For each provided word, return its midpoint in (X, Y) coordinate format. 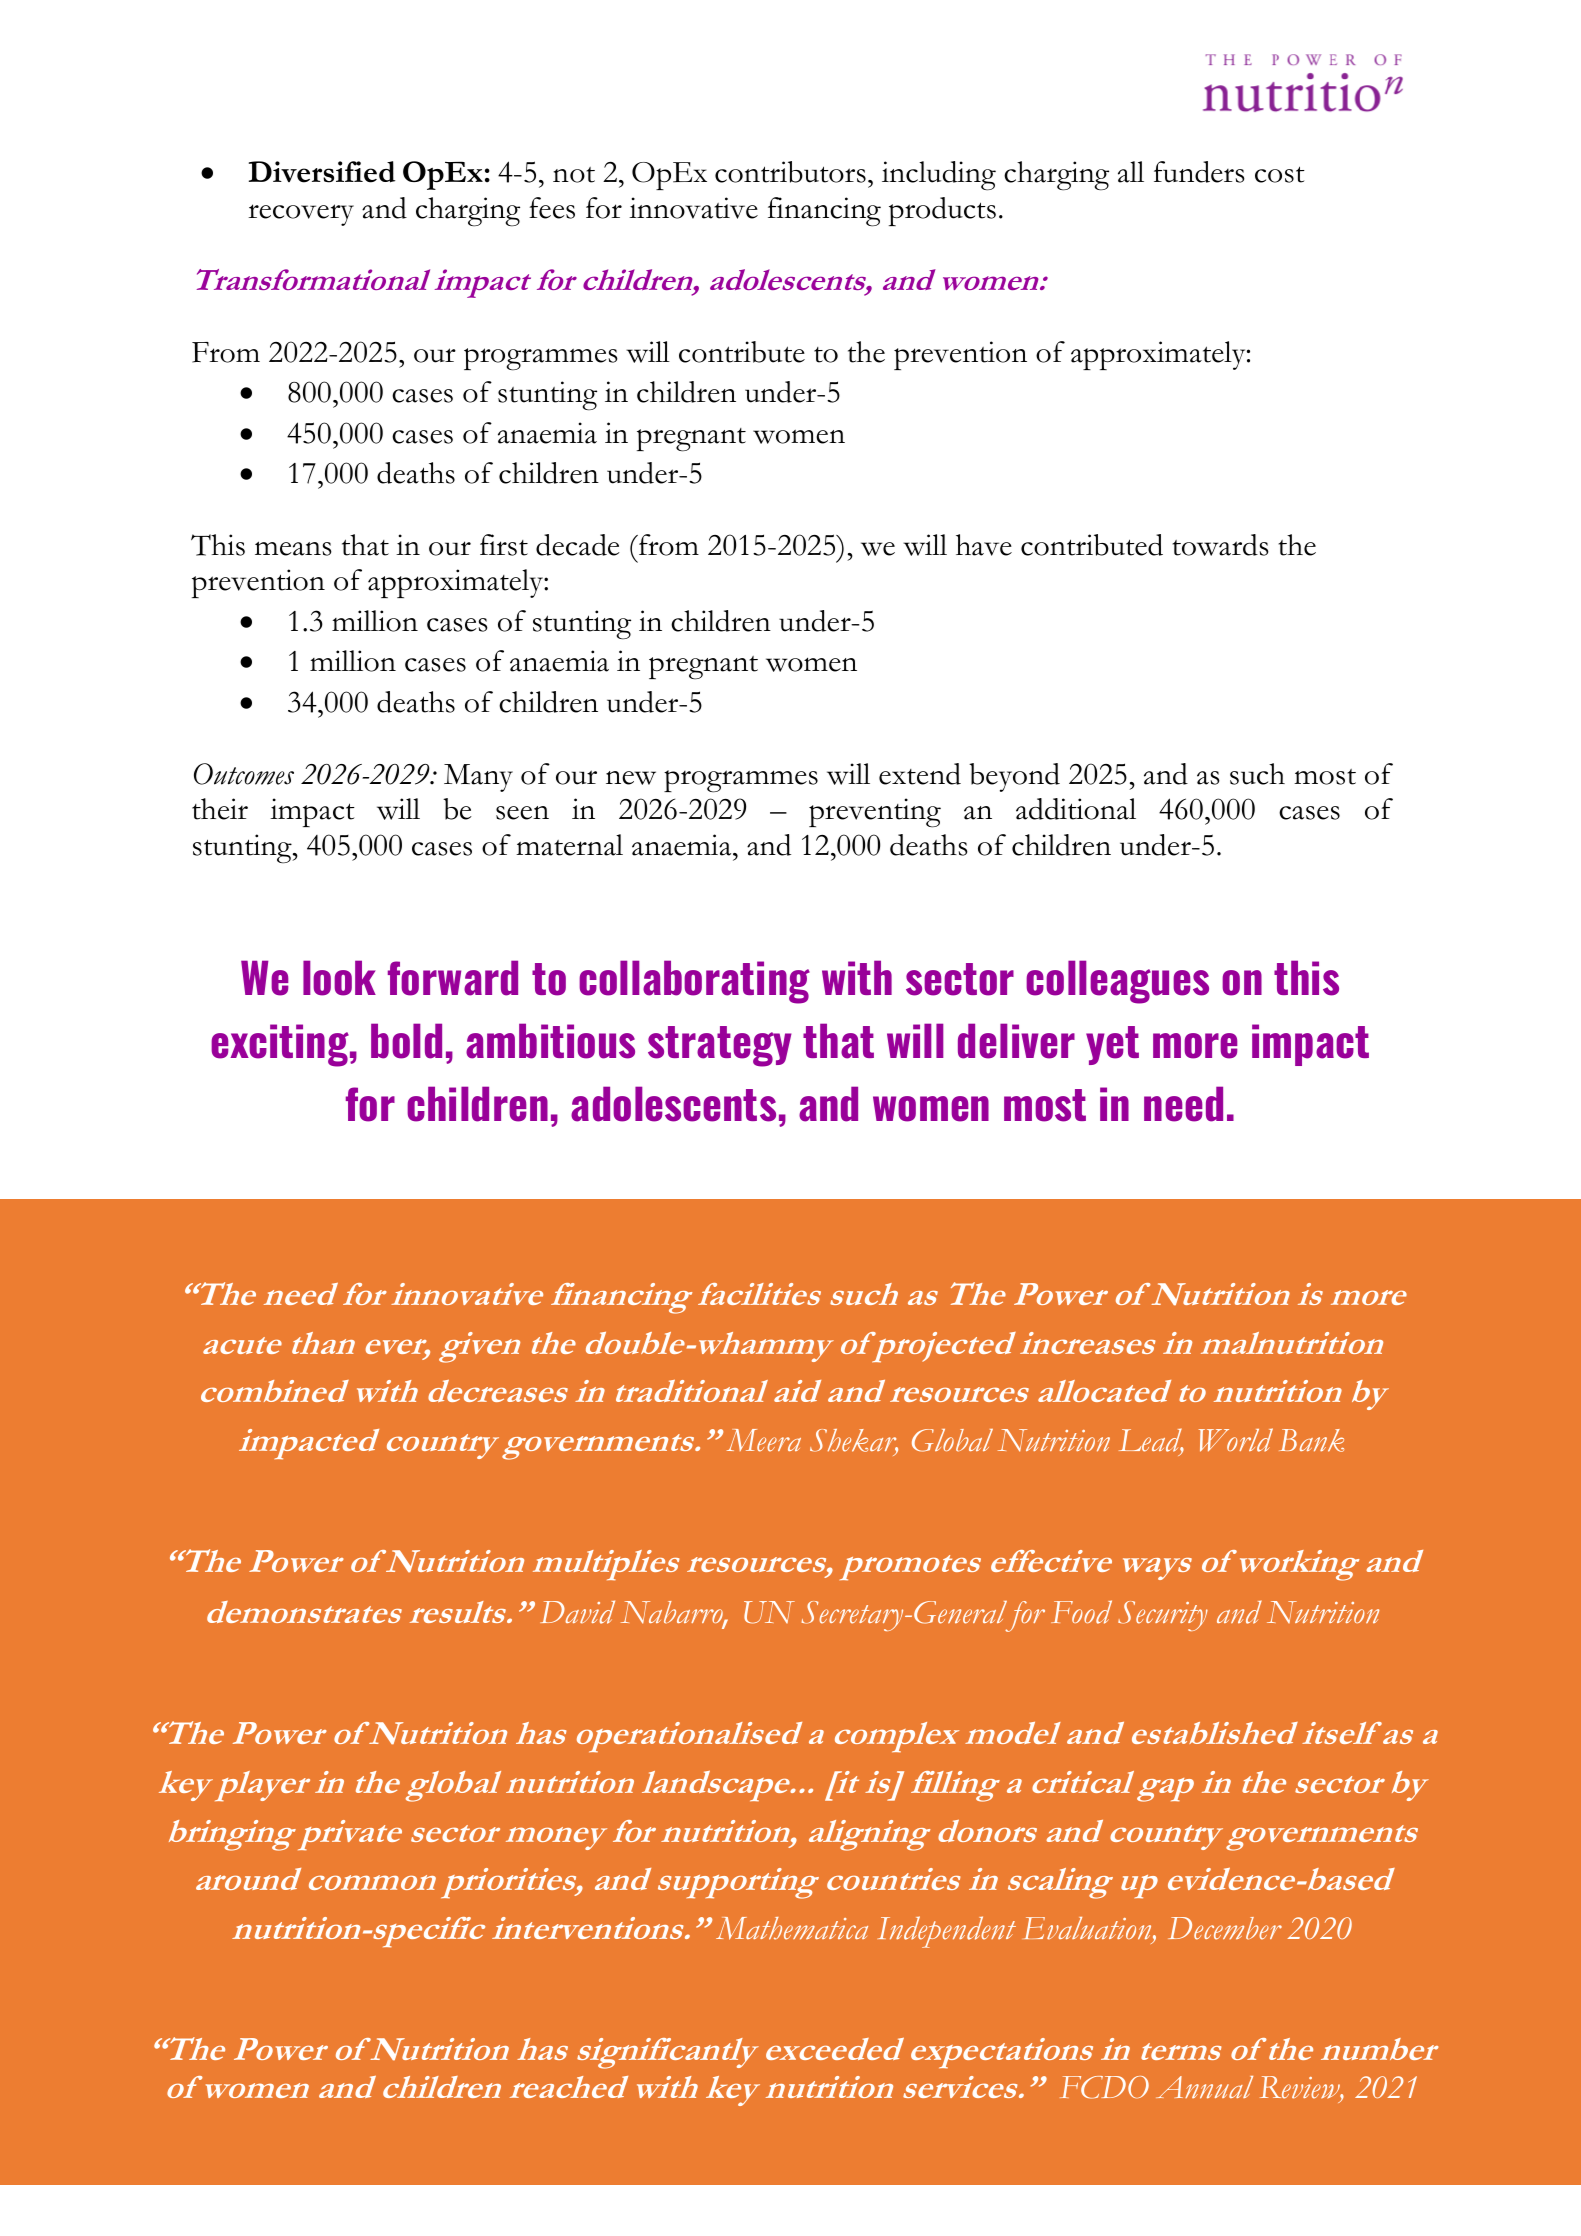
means (293, 548)
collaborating (694, 982)
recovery (301, 215)
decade (578, 545)
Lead (1151, 1441)
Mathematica (792, 1928)
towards (1220, 545)
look (339, 978)
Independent (947, 1932)
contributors (790, 172)
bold (406, 1041)
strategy (720, 1046)
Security (1163, 1616)
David (577, 1612)
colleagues (1117, 982)
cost (1280, 174)
